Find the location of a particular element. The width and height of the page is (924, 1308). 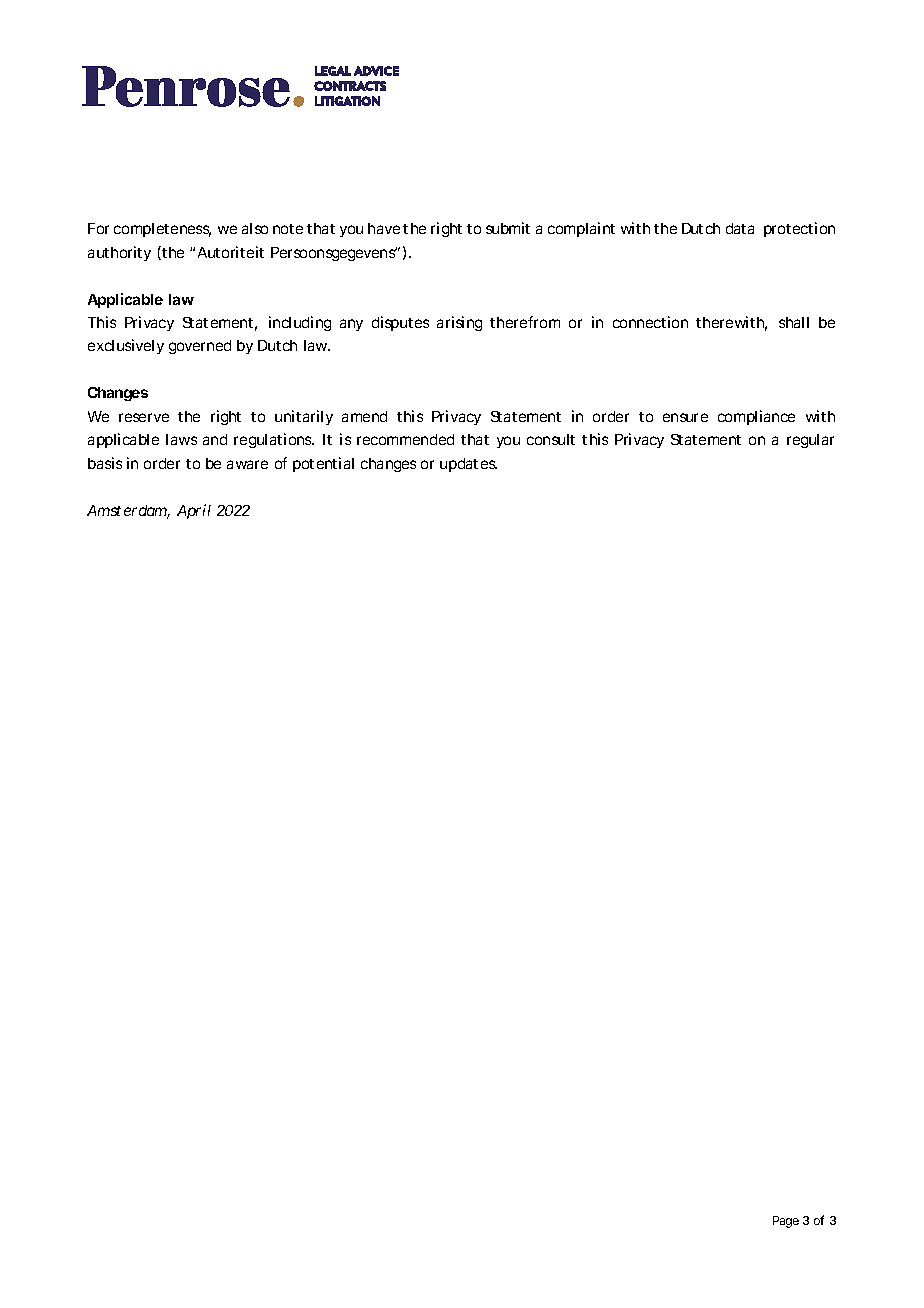

compliance is located at coordinates (756, 417).
